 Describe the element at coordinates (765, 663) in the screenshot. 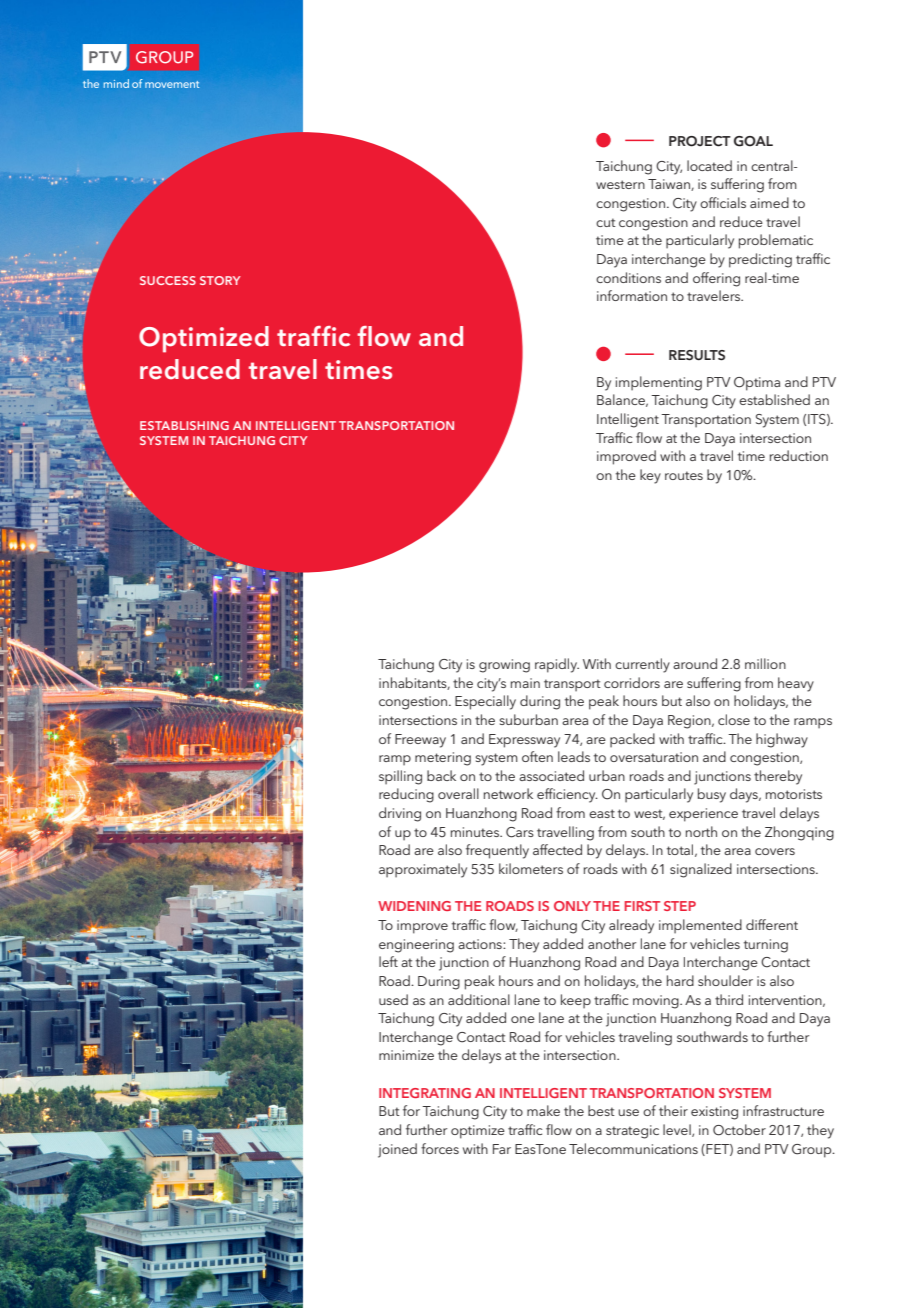

I see `million` at that location.
